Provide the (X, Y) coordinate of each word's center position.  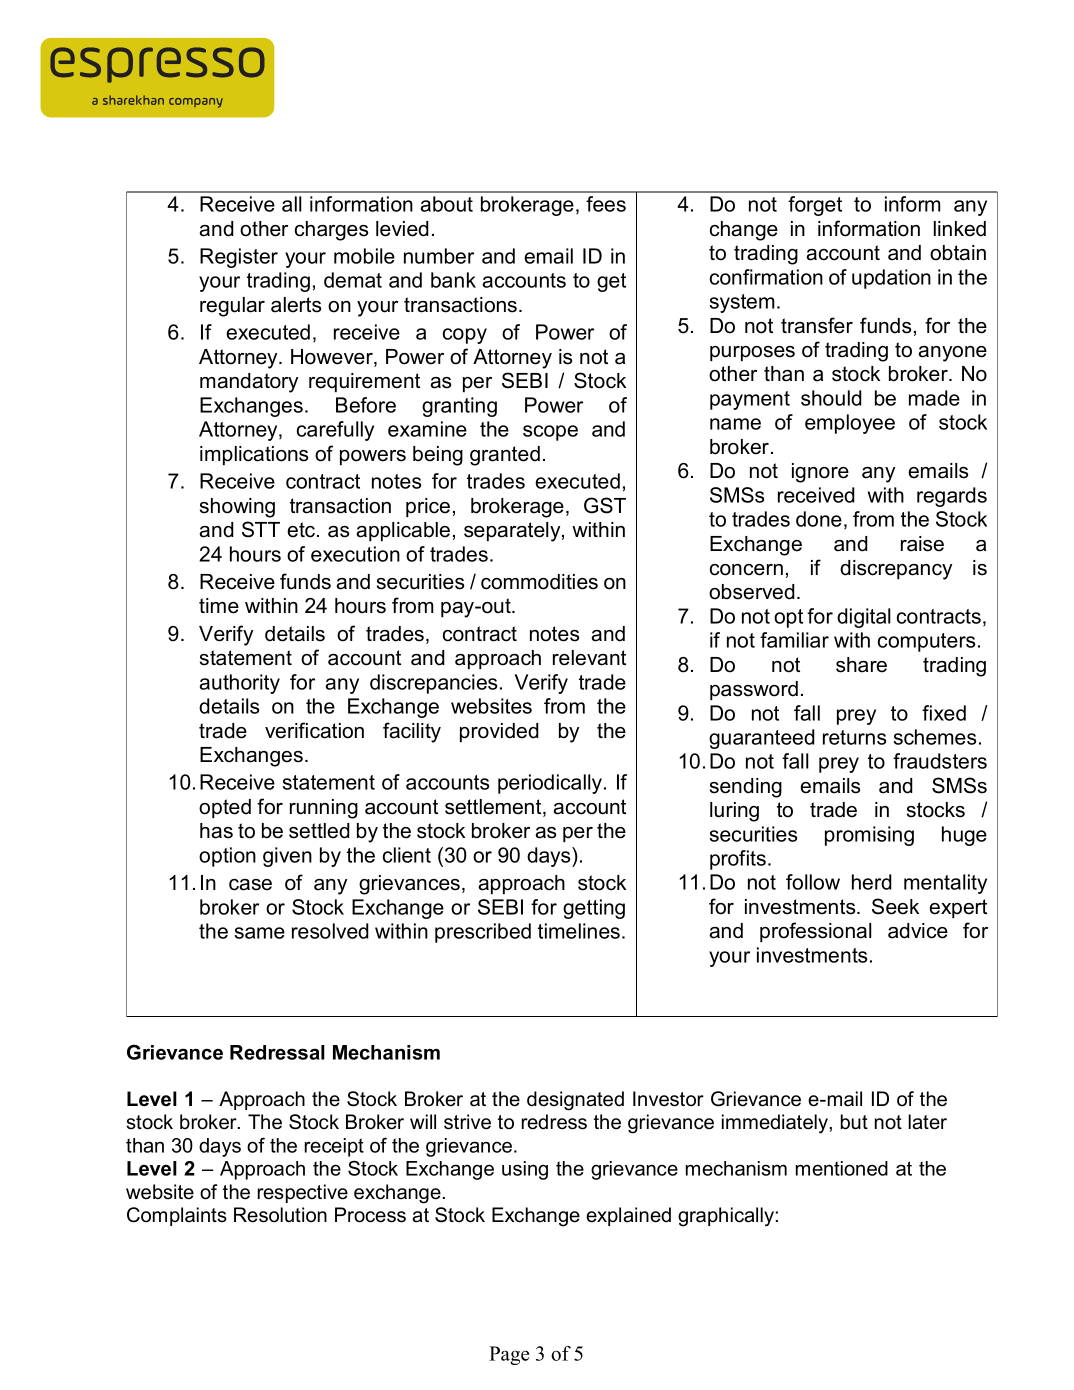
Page (509, 1355)
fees (606, 204)
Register (239, 258)
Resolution (280, 1215)
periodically (551, 784)
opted (225, 808)
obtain (958, 253)
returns (854, 737)
